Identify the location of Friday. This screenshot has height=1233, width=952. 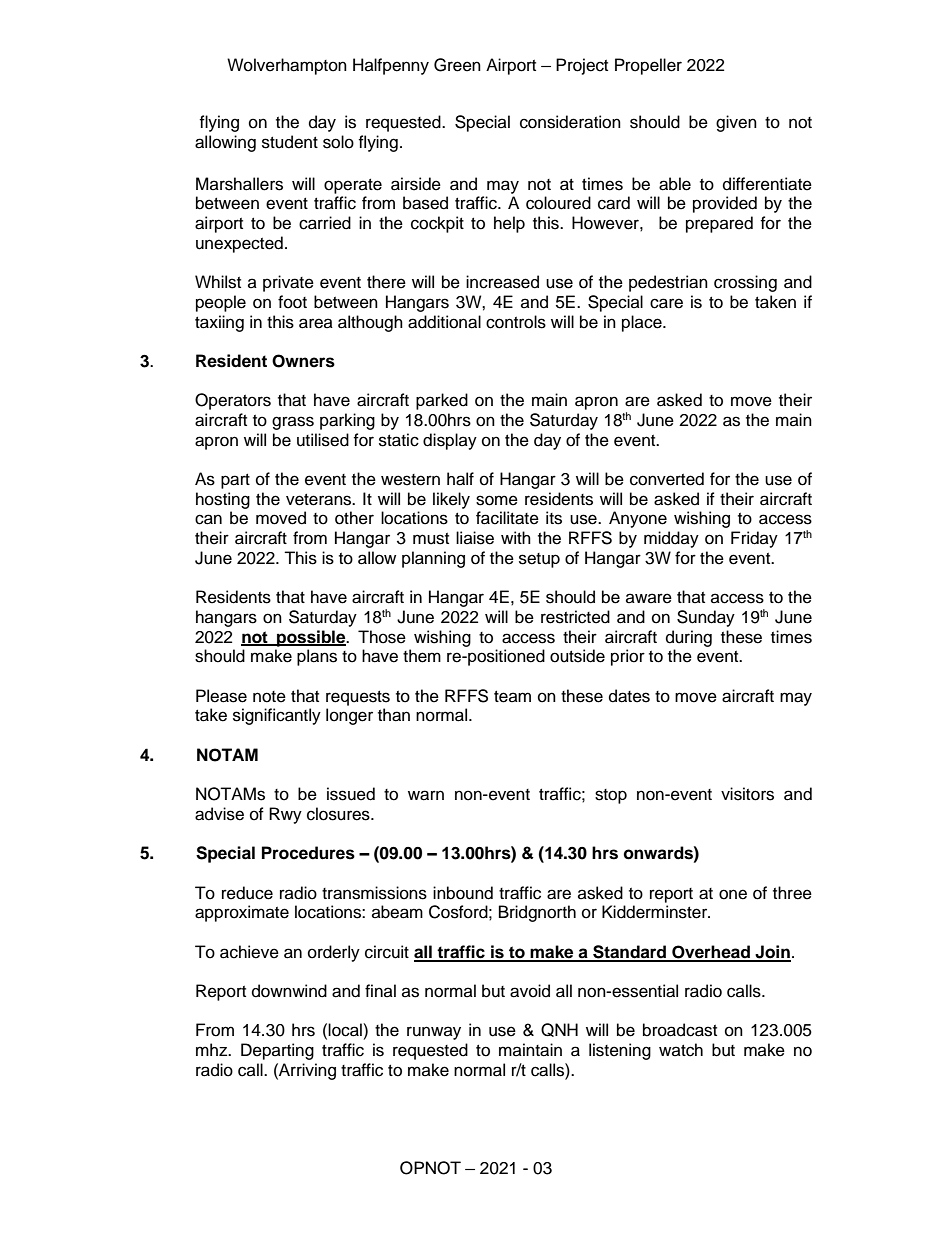
(754, 539).
